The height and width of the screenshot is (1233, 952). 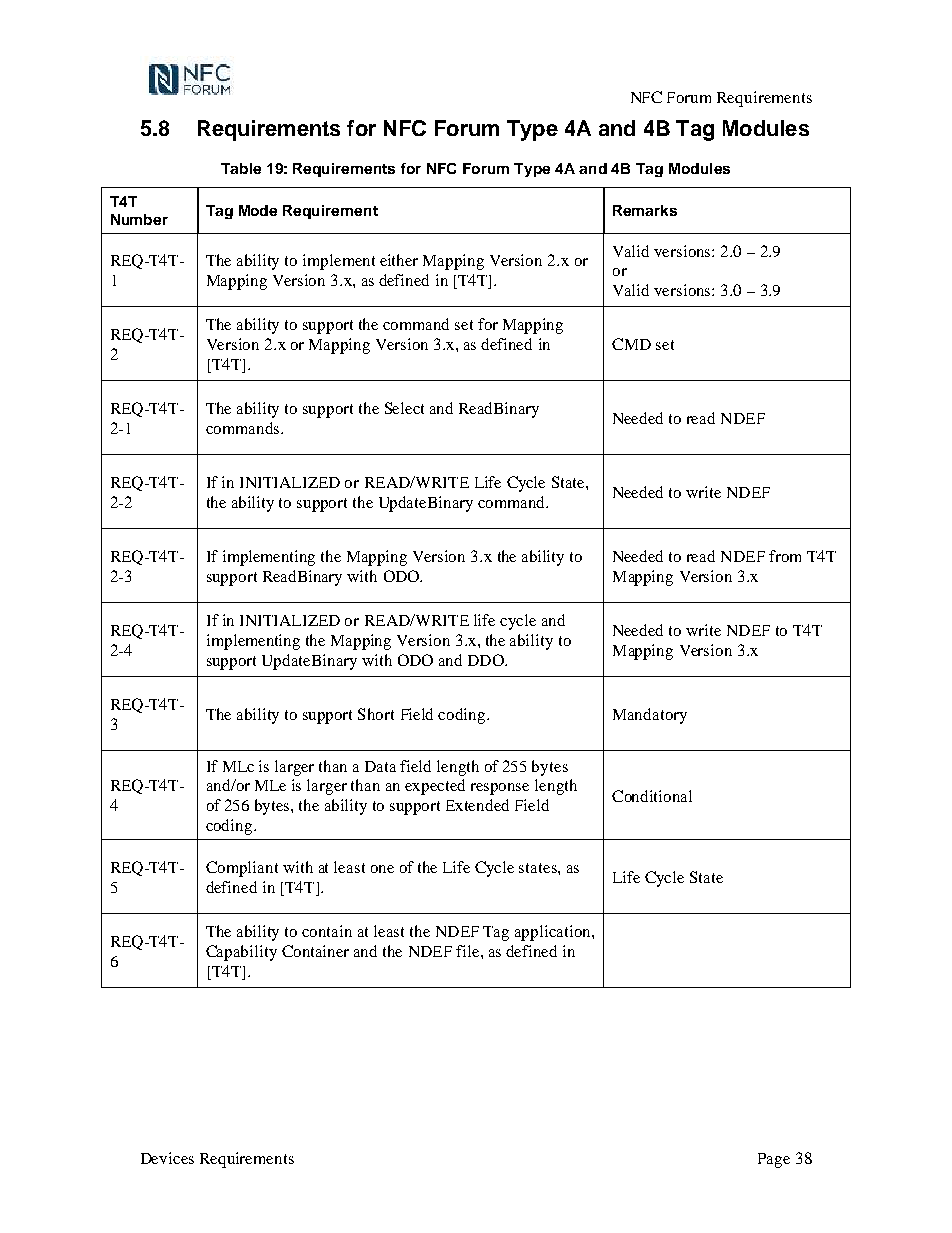 I want to click on either, so click(x=399, y=260).
